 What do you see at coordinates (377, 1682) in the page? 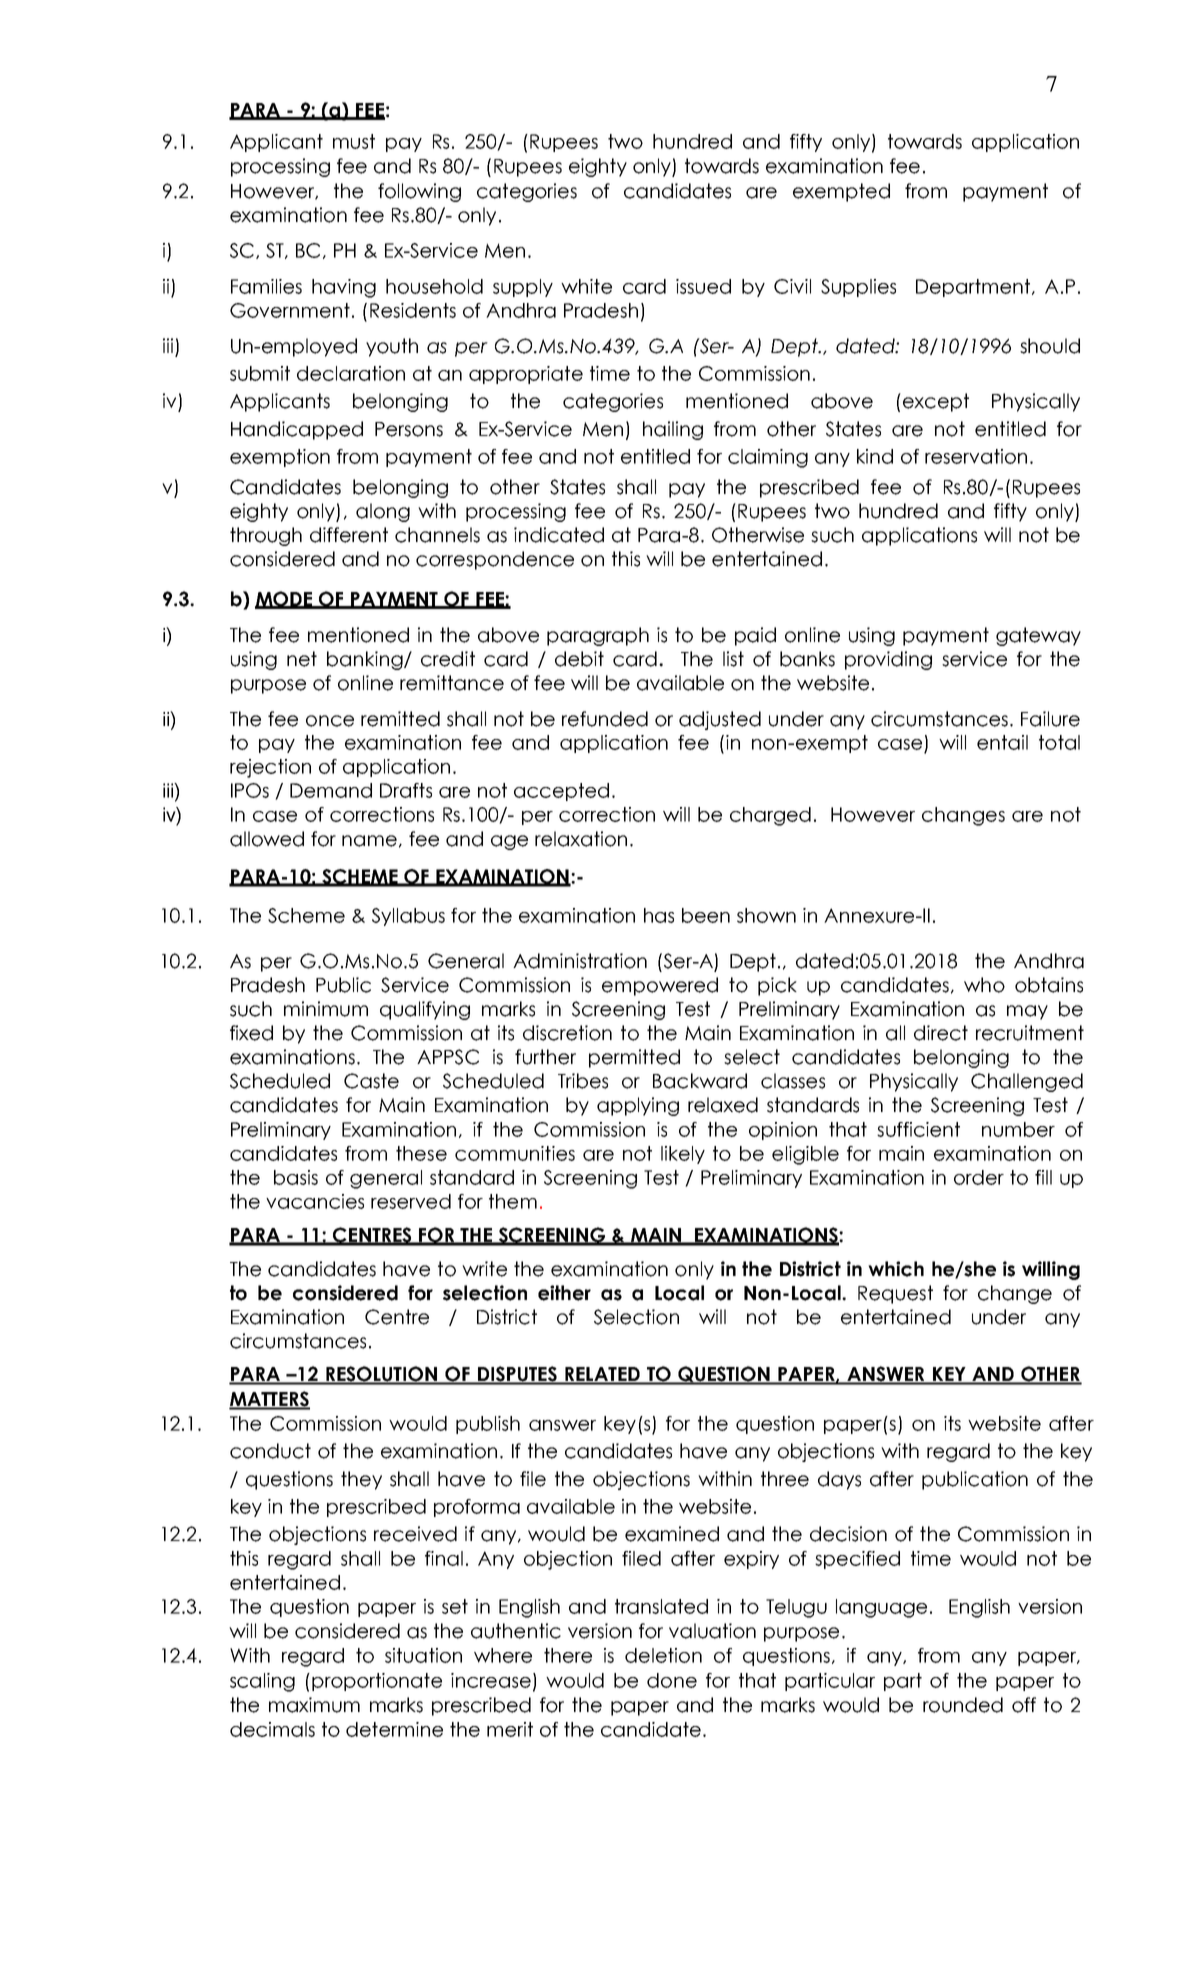
I see `proportionate` at bounding box center [377, 1682].
